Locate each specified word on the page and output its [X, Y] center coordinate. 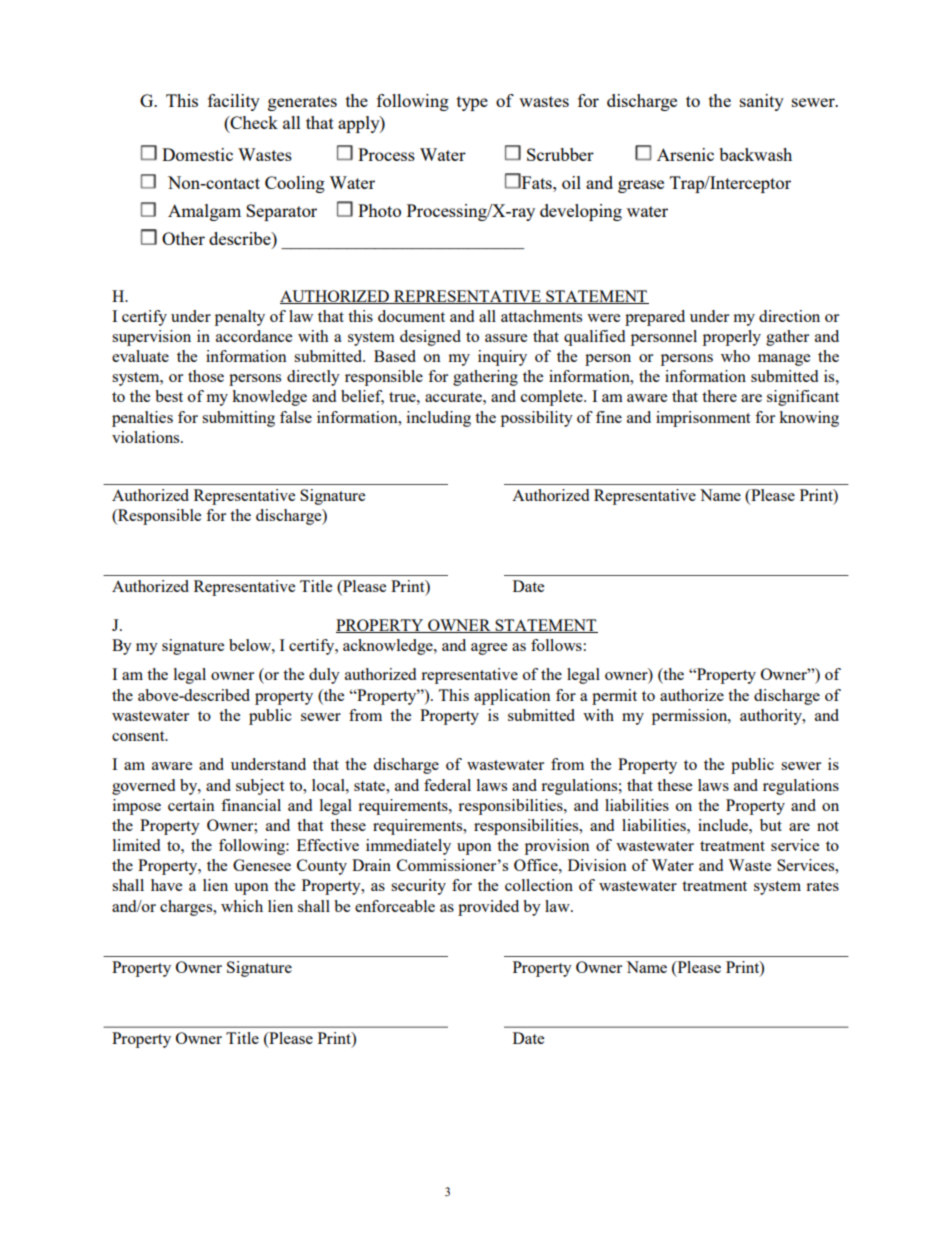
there [719, 396]
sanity [762, 102]
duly [324, 676]
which [242, 906]
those [206, 376]
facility [234, 102]
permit [614, 697]
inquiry [502, 358]
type [472, 103]
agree [489, 649]
